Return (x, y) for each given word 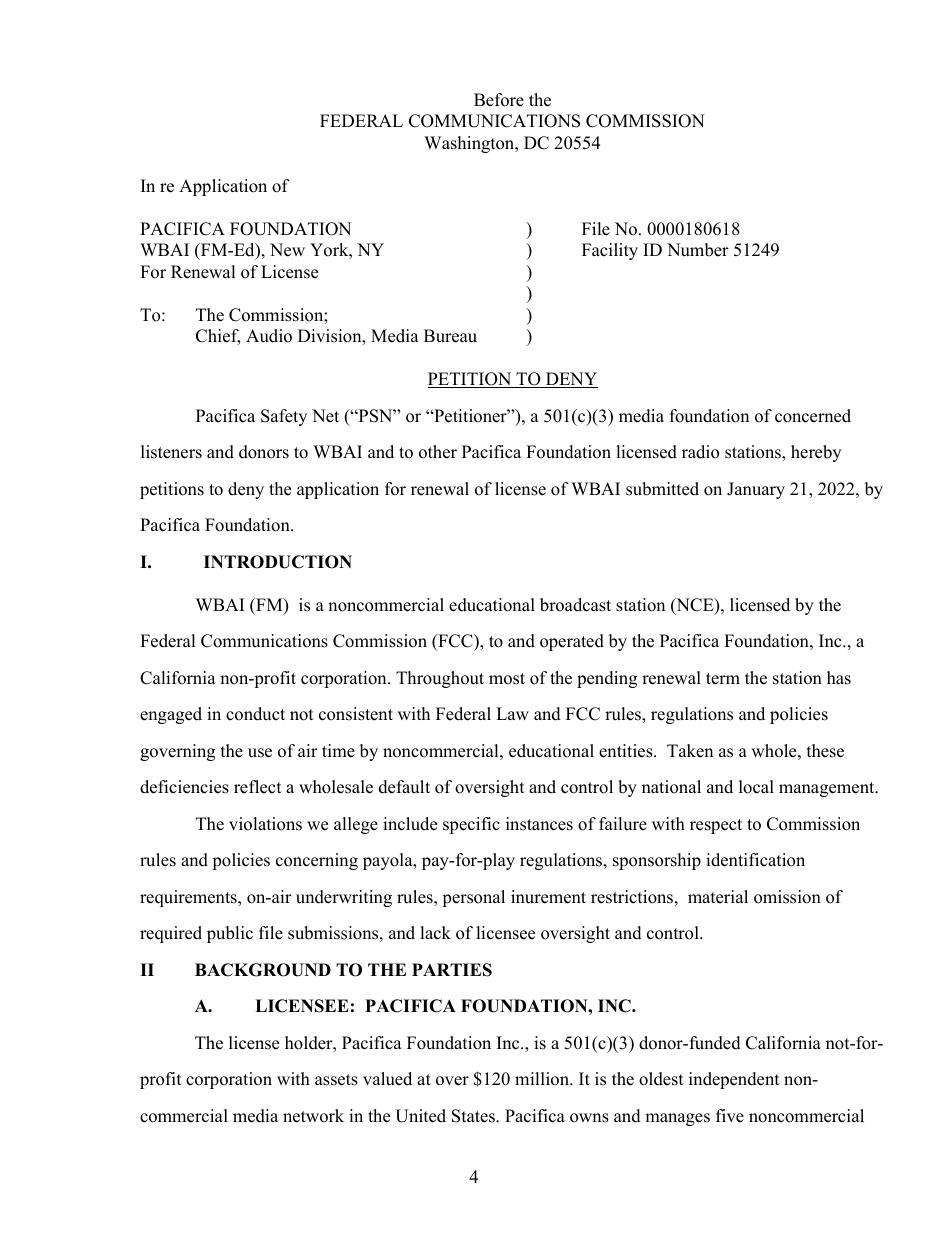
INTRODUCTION (278, 562)
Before (499, 100)
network (313, 1116)
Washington (470, 144)
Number (698, 250)
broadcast (575, 605)
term (723, 679)
